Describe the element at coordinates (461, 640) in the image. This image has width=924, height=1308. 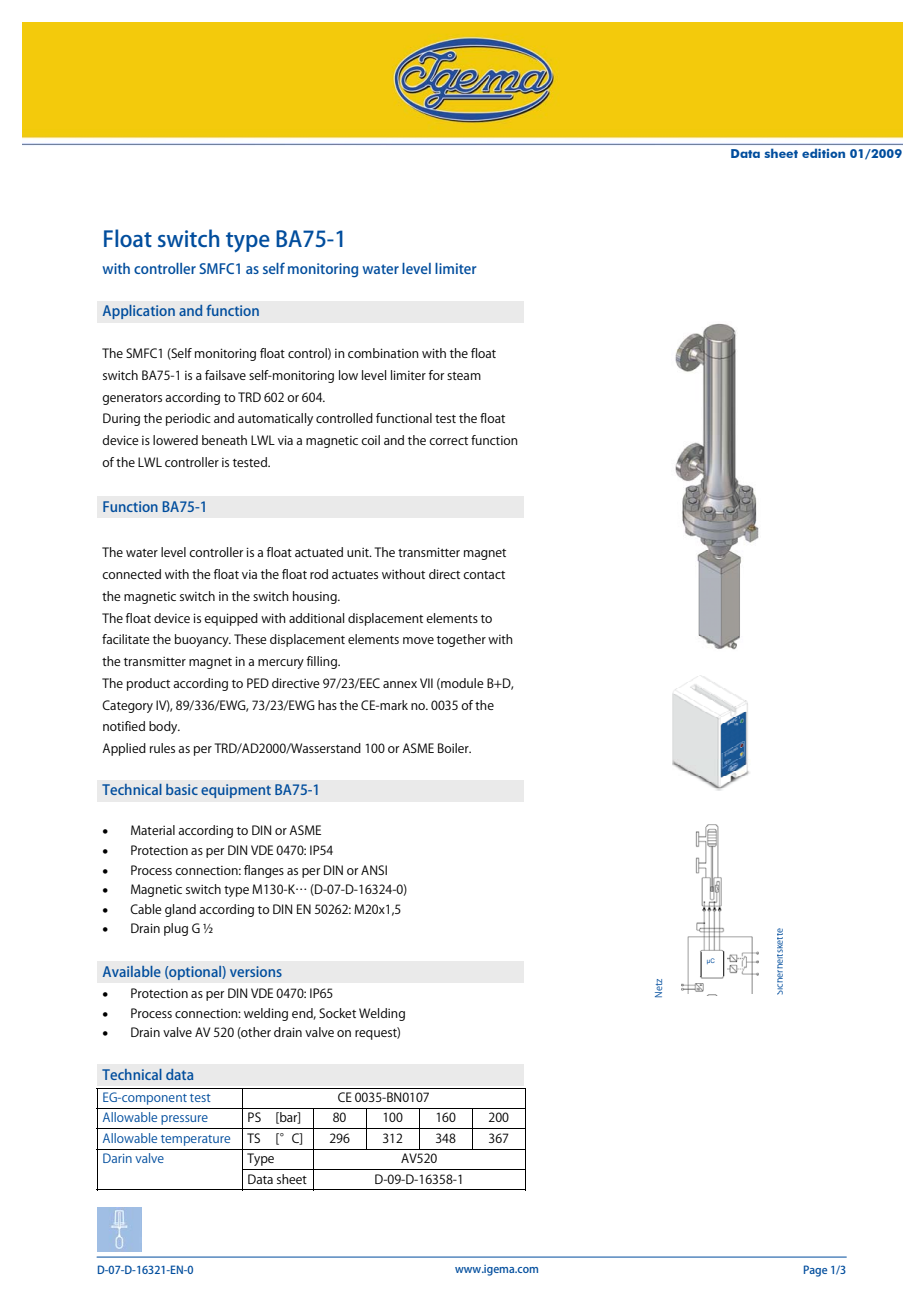
I see `together` at that location.
